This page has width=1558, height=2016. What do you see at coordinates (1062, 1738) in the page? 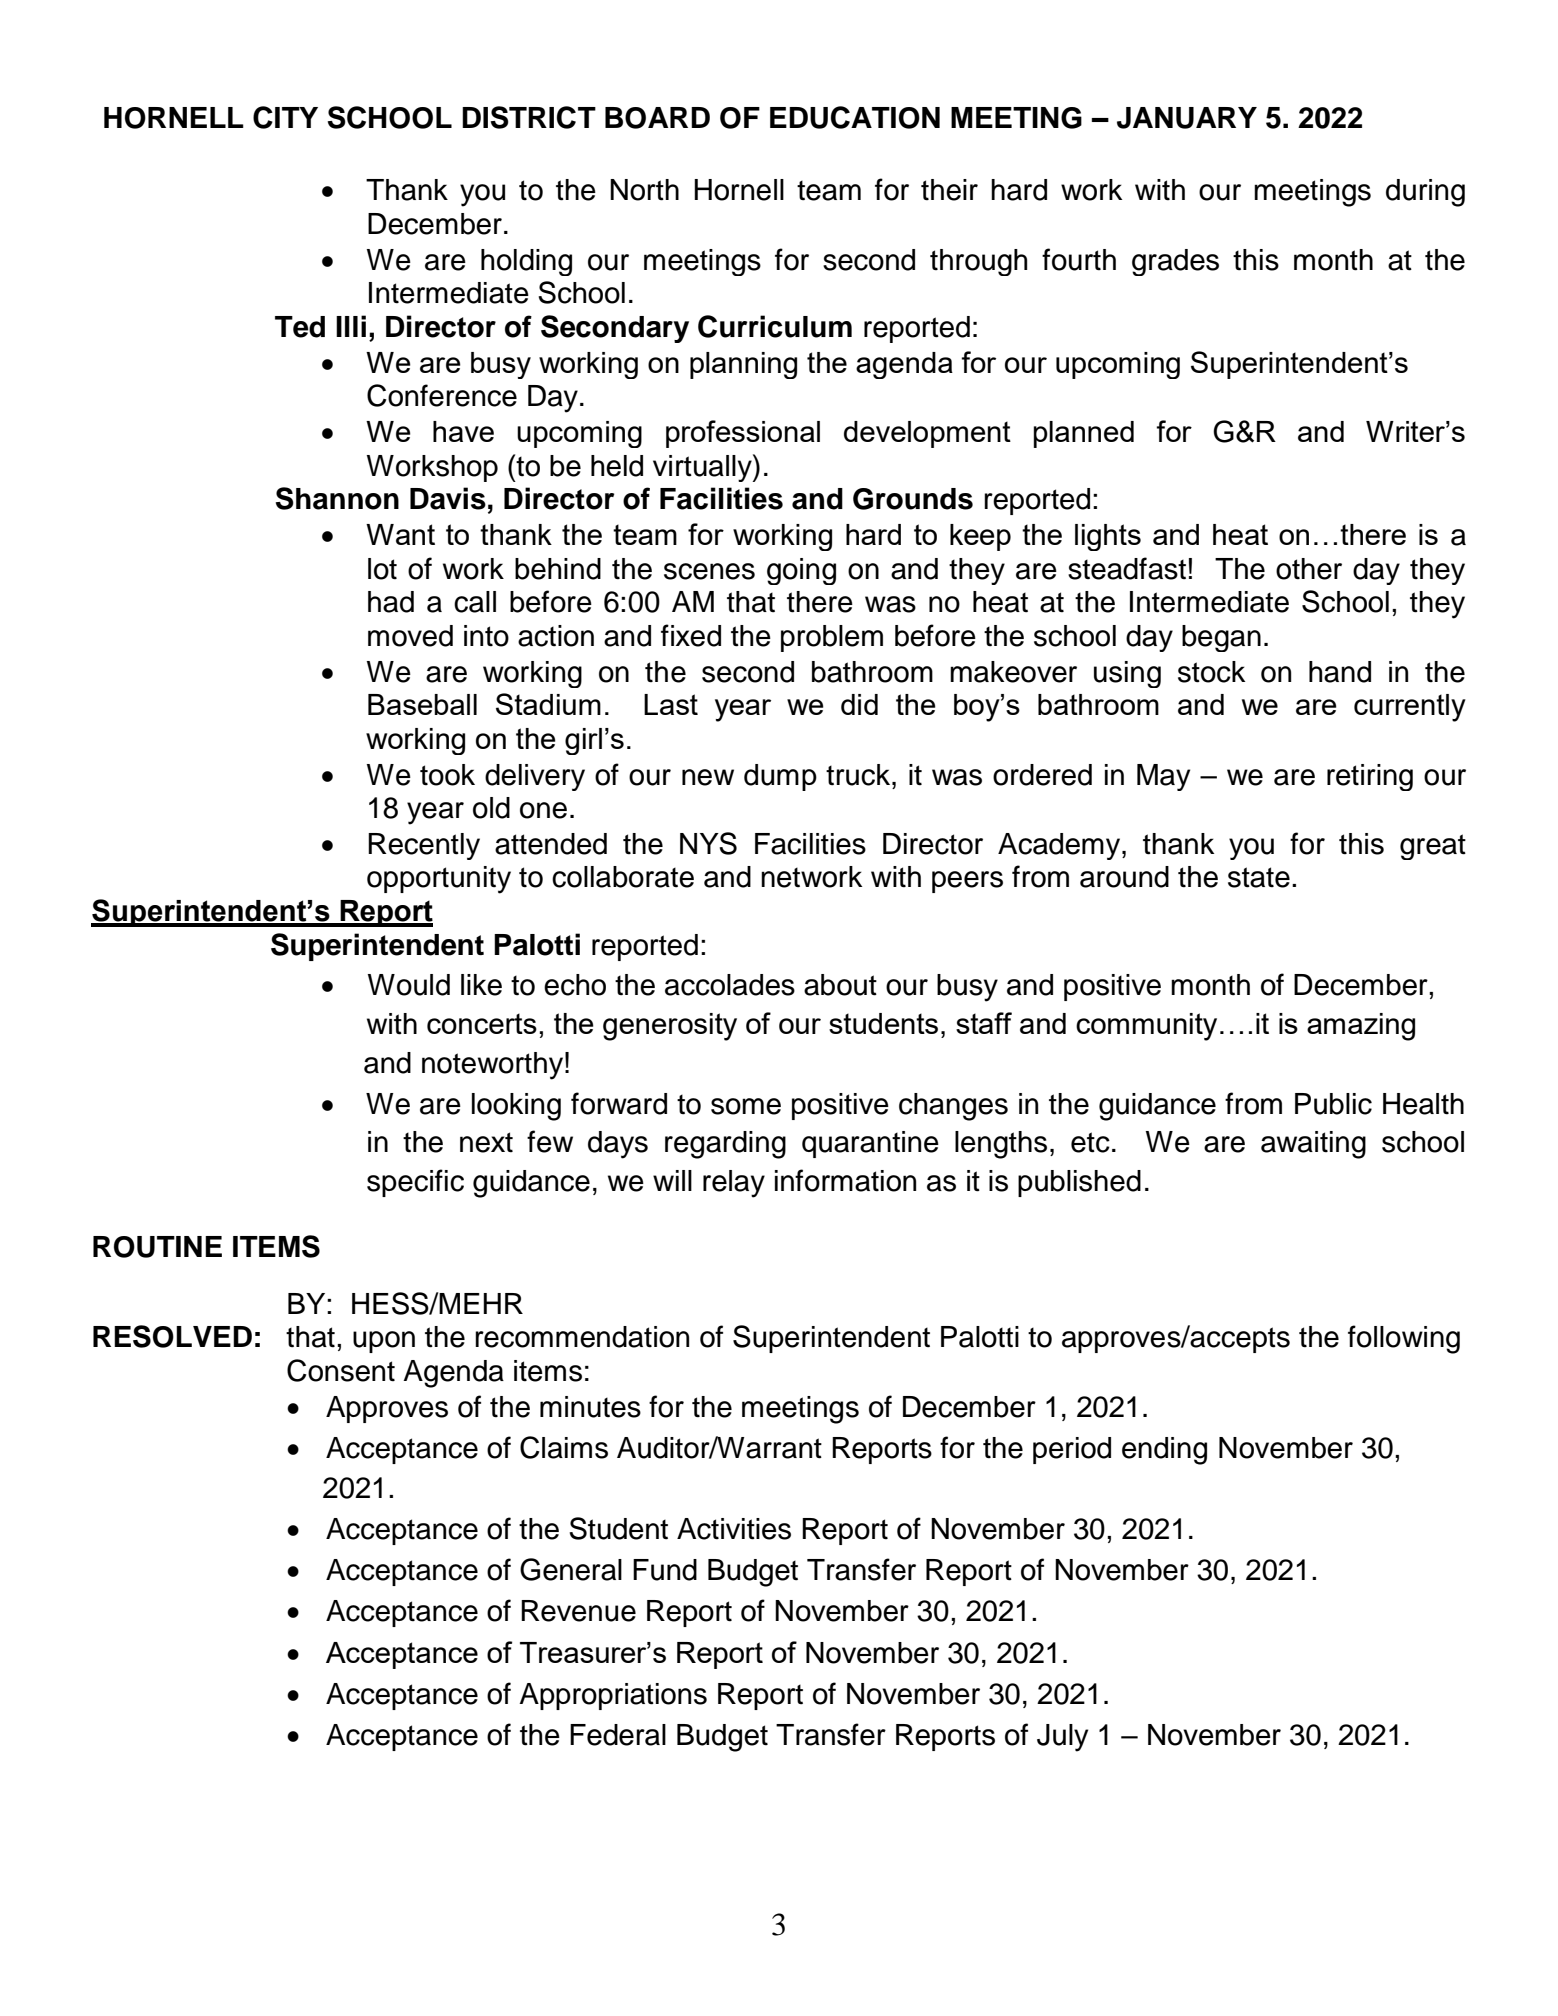
I see `July` at bounding box center [1062, 1738].
